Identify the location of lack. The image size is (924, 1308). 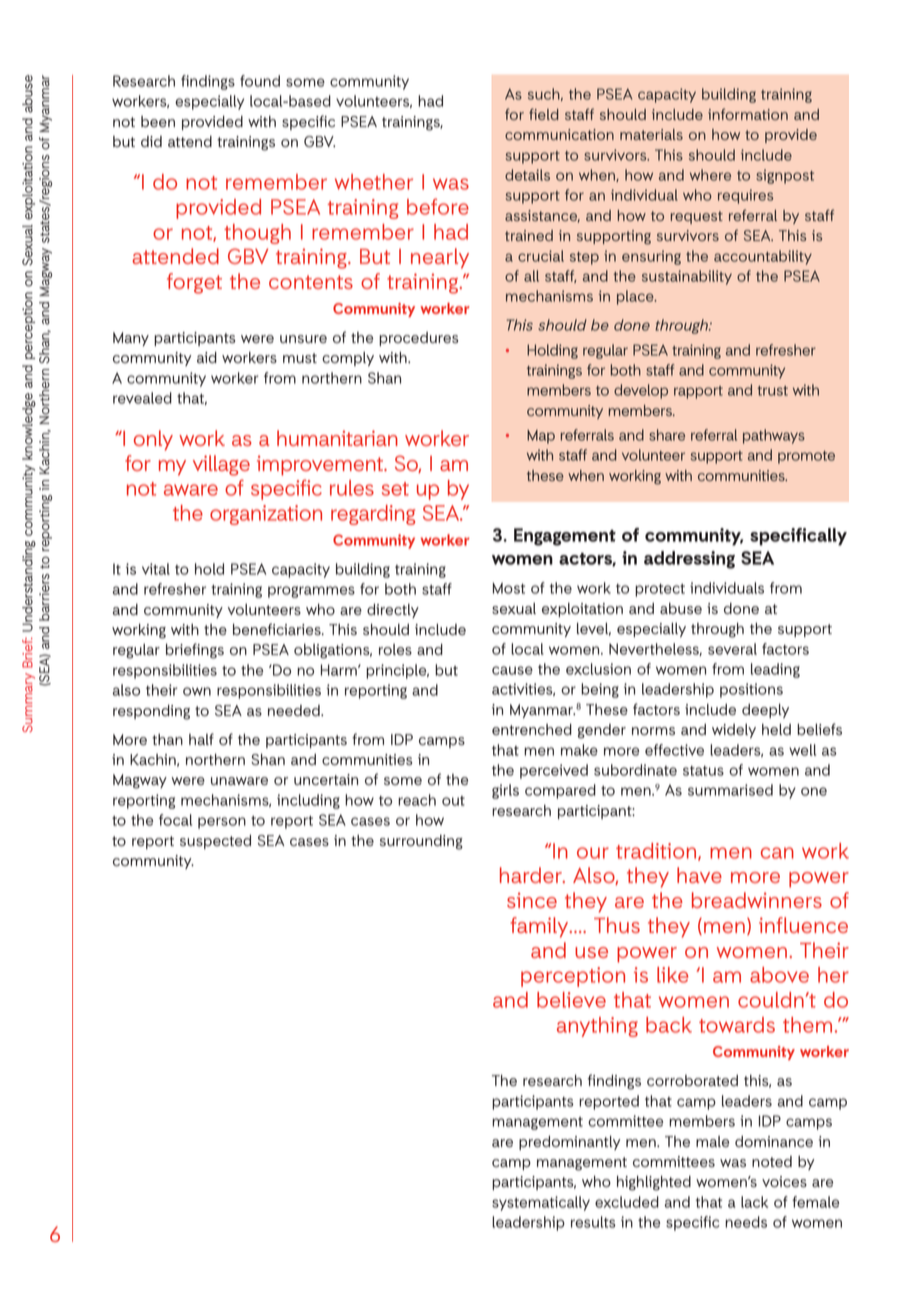
(754, 1202).
